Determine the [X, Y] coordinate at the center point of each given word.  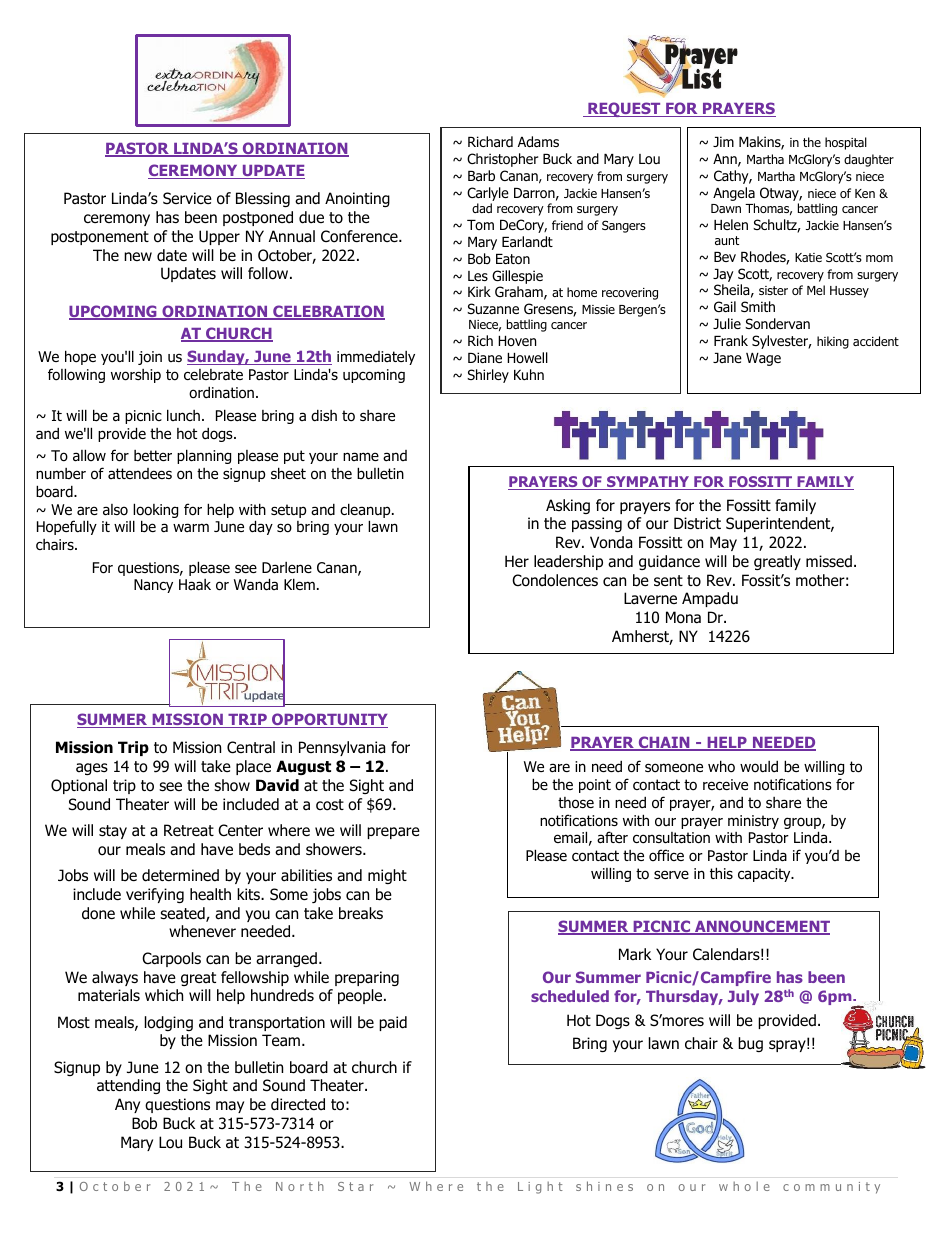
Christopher [502, 160]
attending [128, 1086]
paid [393, 1023]
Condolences [555, 580]
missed [829, 561]
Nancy [153, 586]
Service [187, 198]
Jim [723, 141]
